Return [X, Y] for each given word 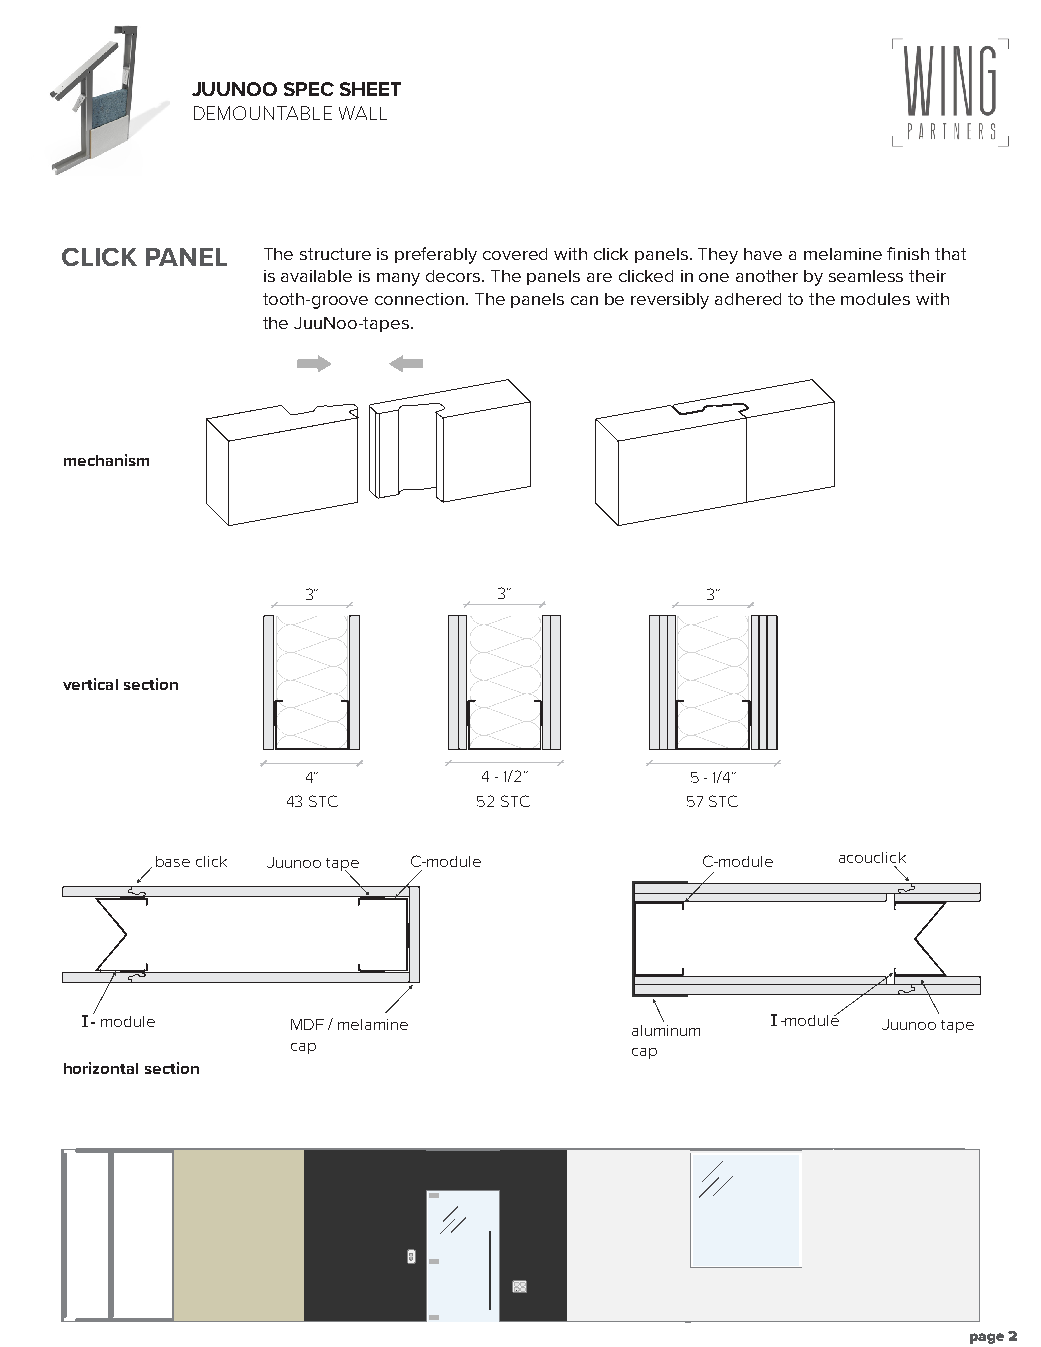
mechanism [106, 460]
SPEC [309, 89]
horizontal [101, 1068]
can [584, 300]
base [173, 861]
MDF [307, 1024]
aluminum [666, 1030]
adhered [748, 299]
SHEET [370, 89]
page [987, 1338]
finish [908, 253]
